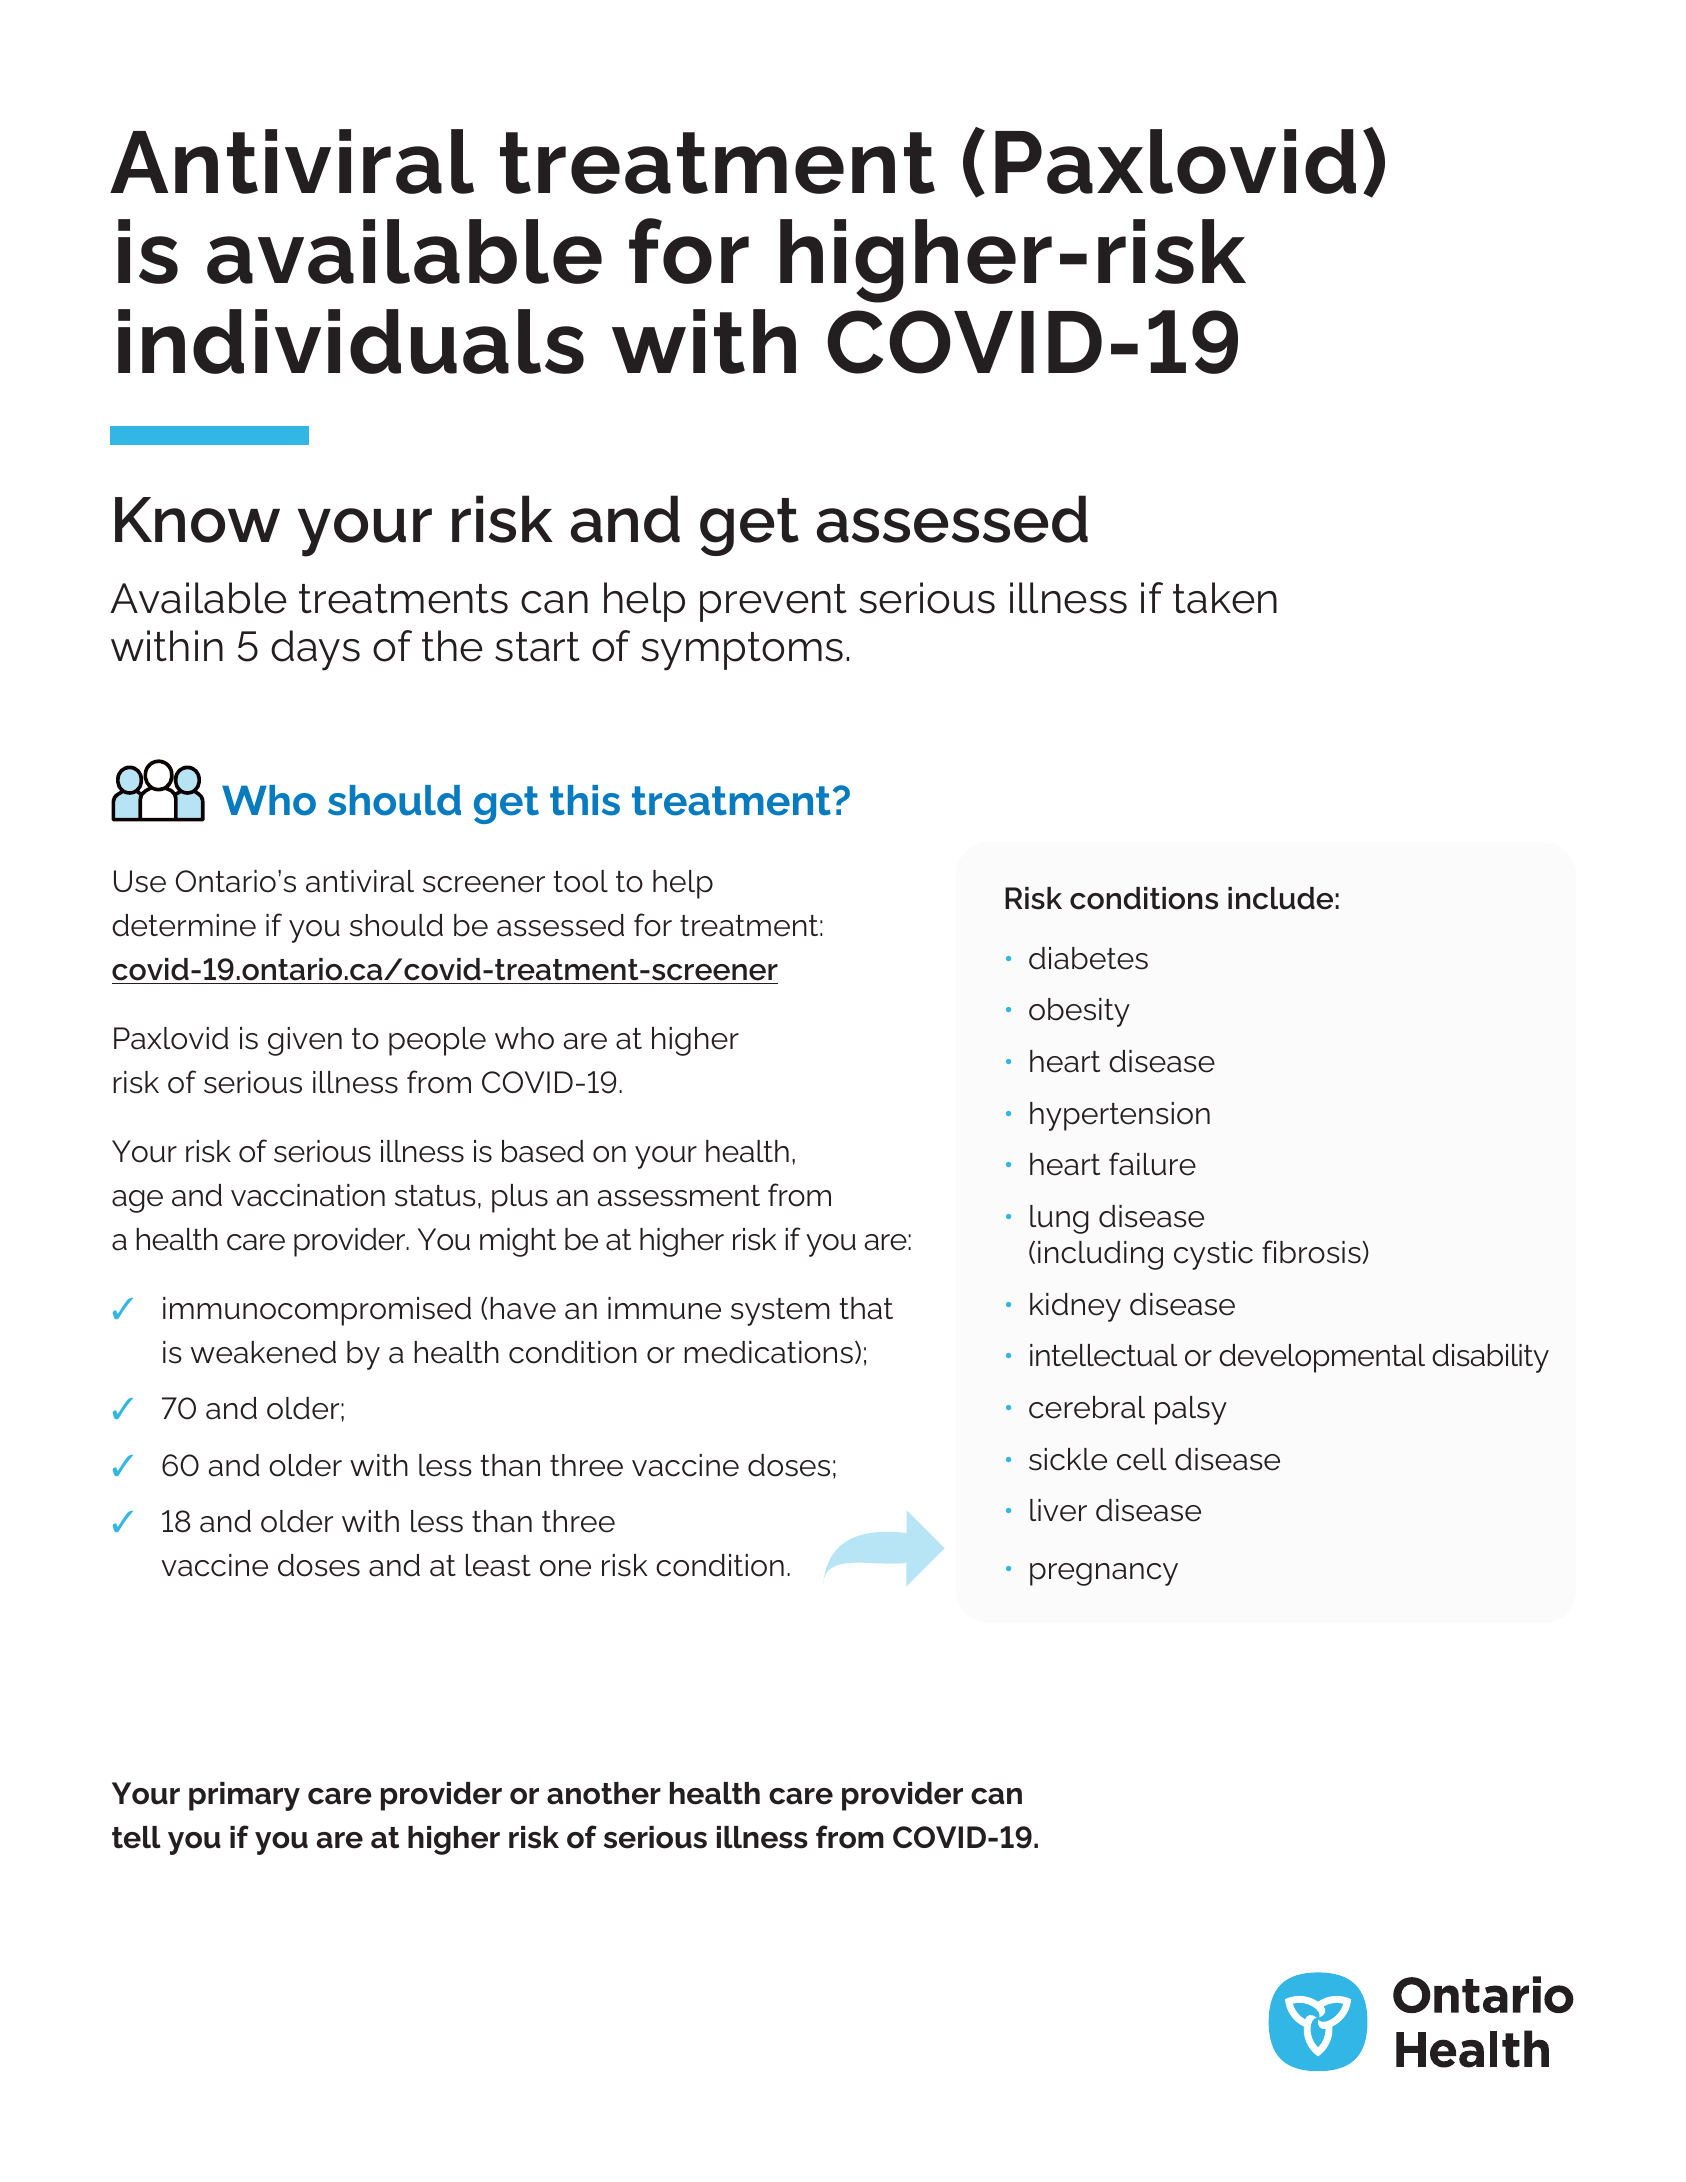 This document has width=1686, height=2182. I want to click on diabetes, so click(1088, 958).
